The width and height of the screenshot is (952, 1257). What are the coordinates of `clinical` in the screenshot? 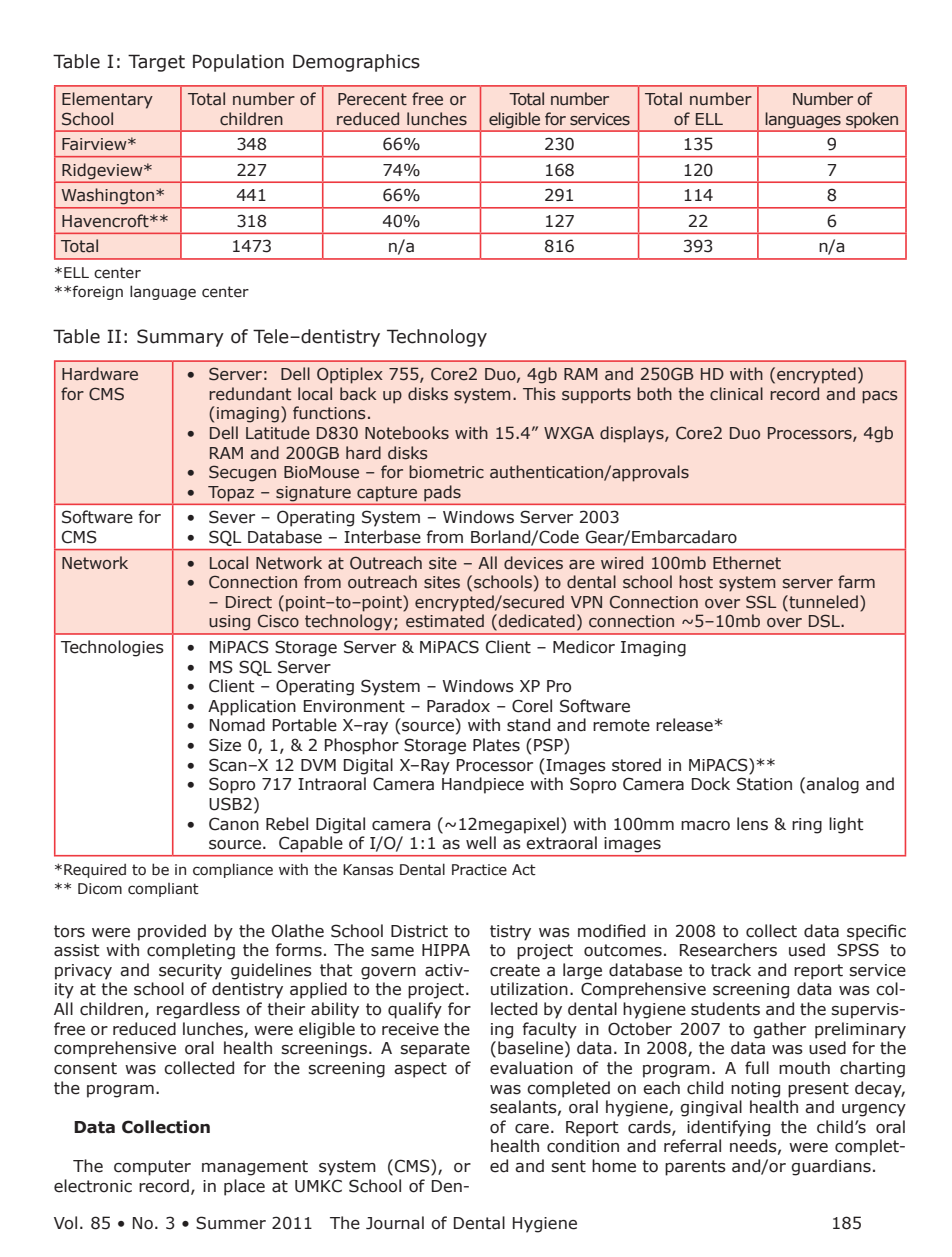 It's located at (736, 394).
